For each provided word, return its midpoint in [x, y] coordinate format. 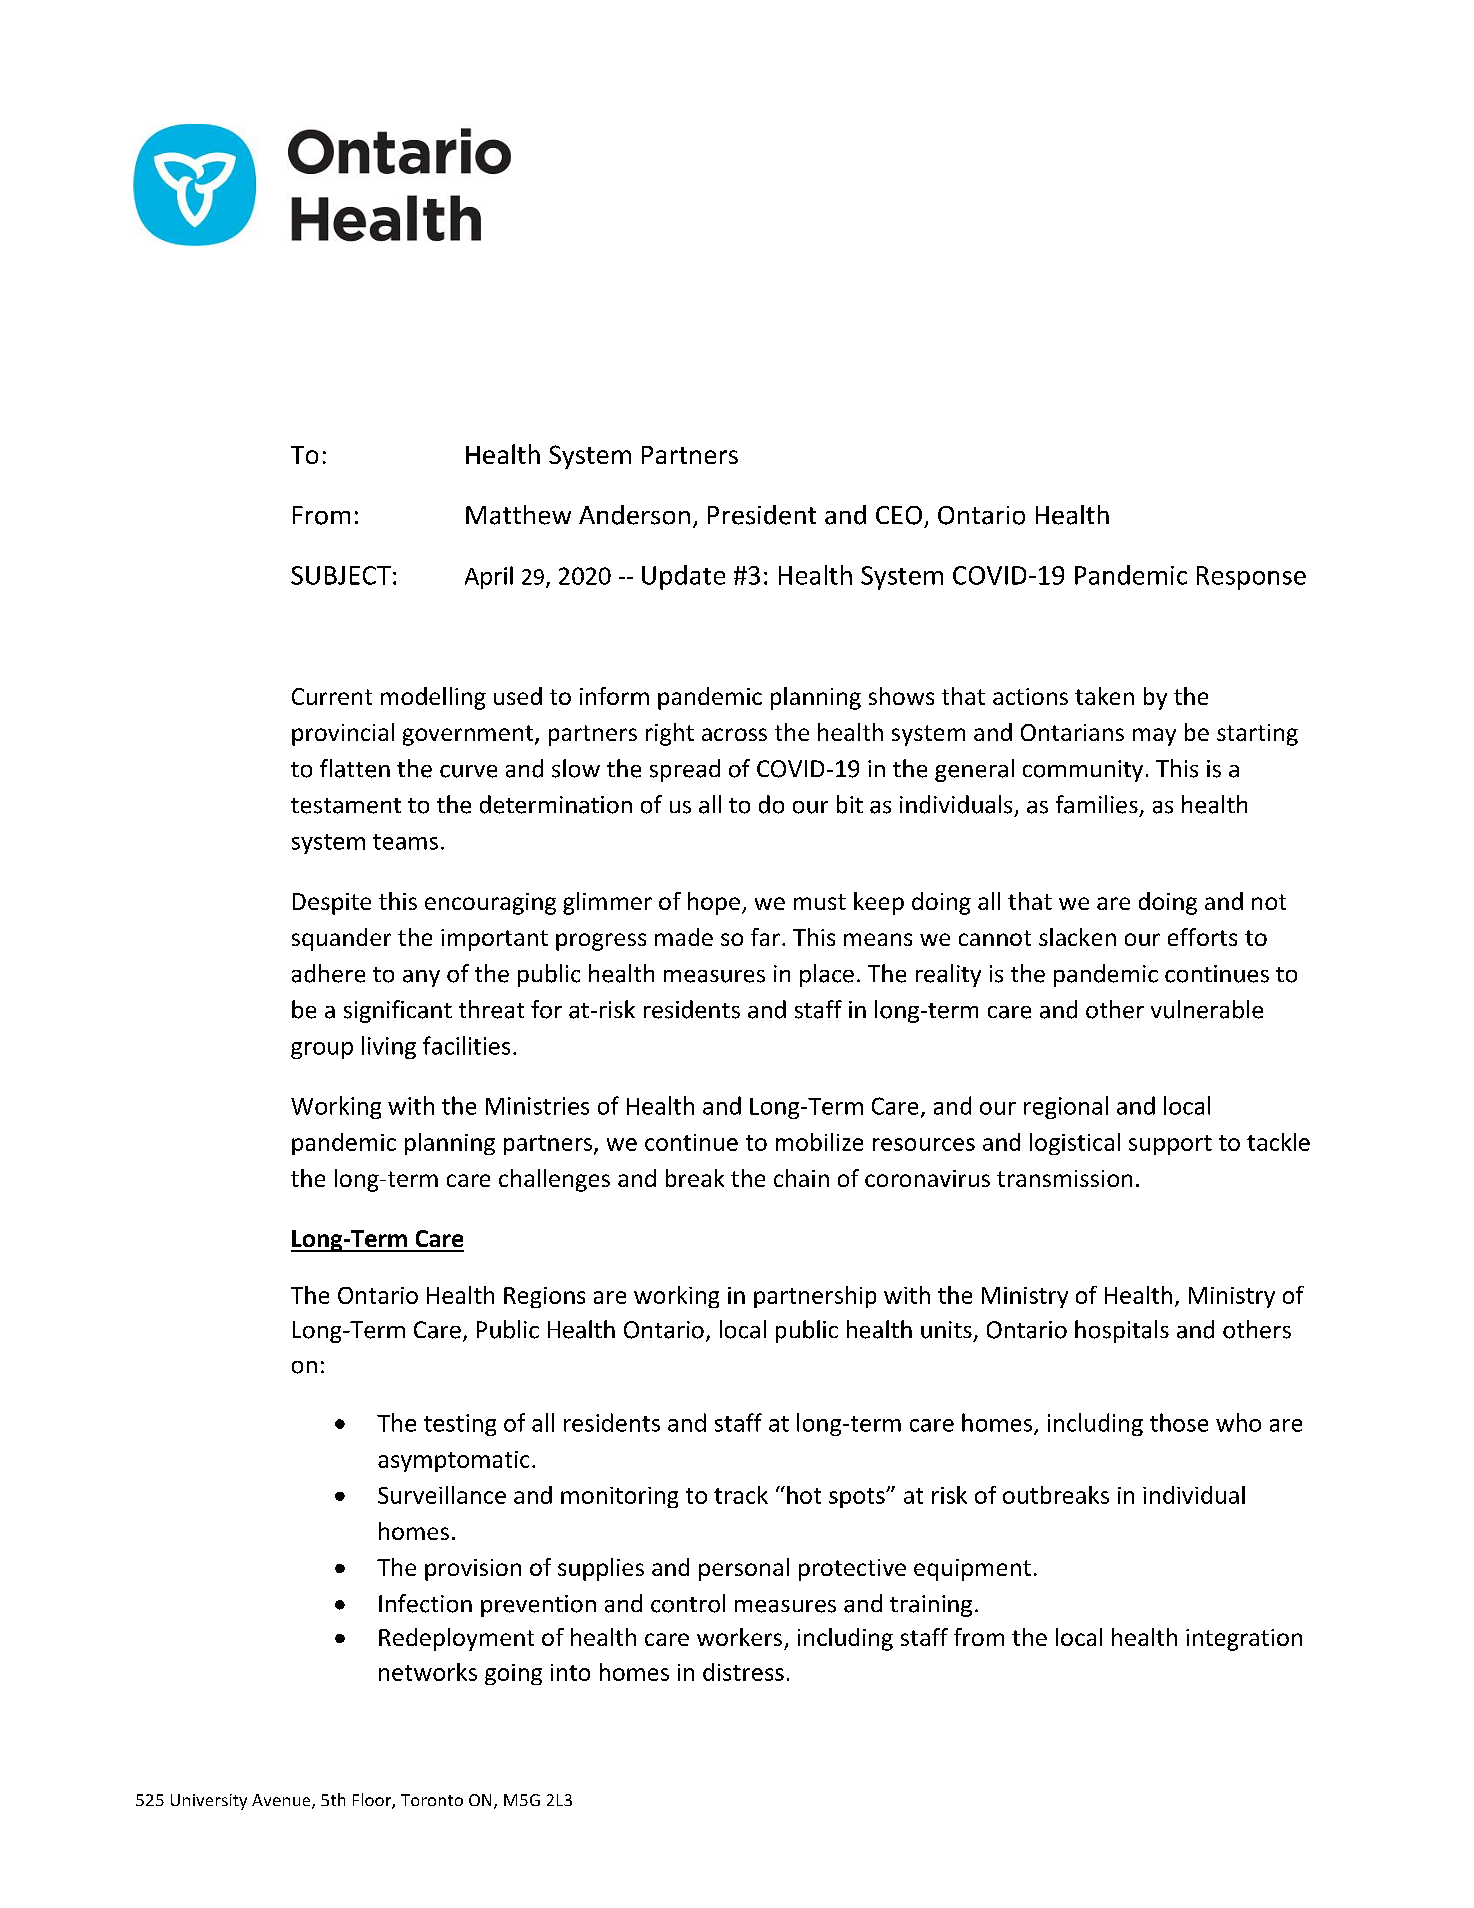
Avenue [282, 1801]
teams [405, 842]
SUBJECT [341, 575]
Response [1251, 578]
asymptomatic [453, 1461]
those [1179, 1422]
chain [801, 1178]
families [1097, 804]
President [762, 515]
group [322, 1050]
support [1170, 1145]
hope [714, 903]
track [741, 1495]
